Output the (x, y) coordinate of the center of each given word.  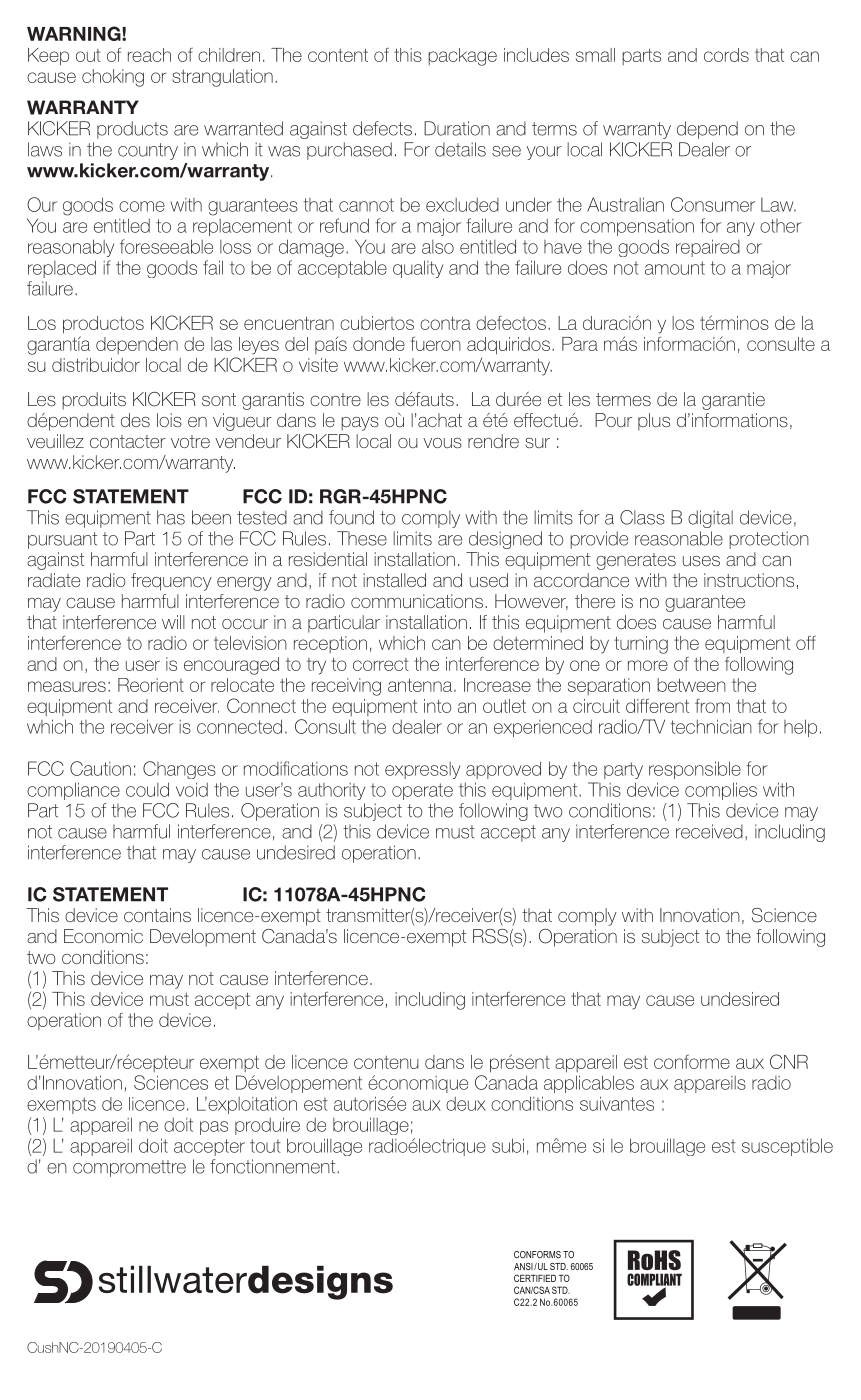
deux (466, 1104)
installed (394, 580)
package (462, 57)
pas (214, 1128)
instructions (749, 580)
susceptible (787, 1147)
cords (726, 55)
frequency (171, 582)
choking (113, 78)
